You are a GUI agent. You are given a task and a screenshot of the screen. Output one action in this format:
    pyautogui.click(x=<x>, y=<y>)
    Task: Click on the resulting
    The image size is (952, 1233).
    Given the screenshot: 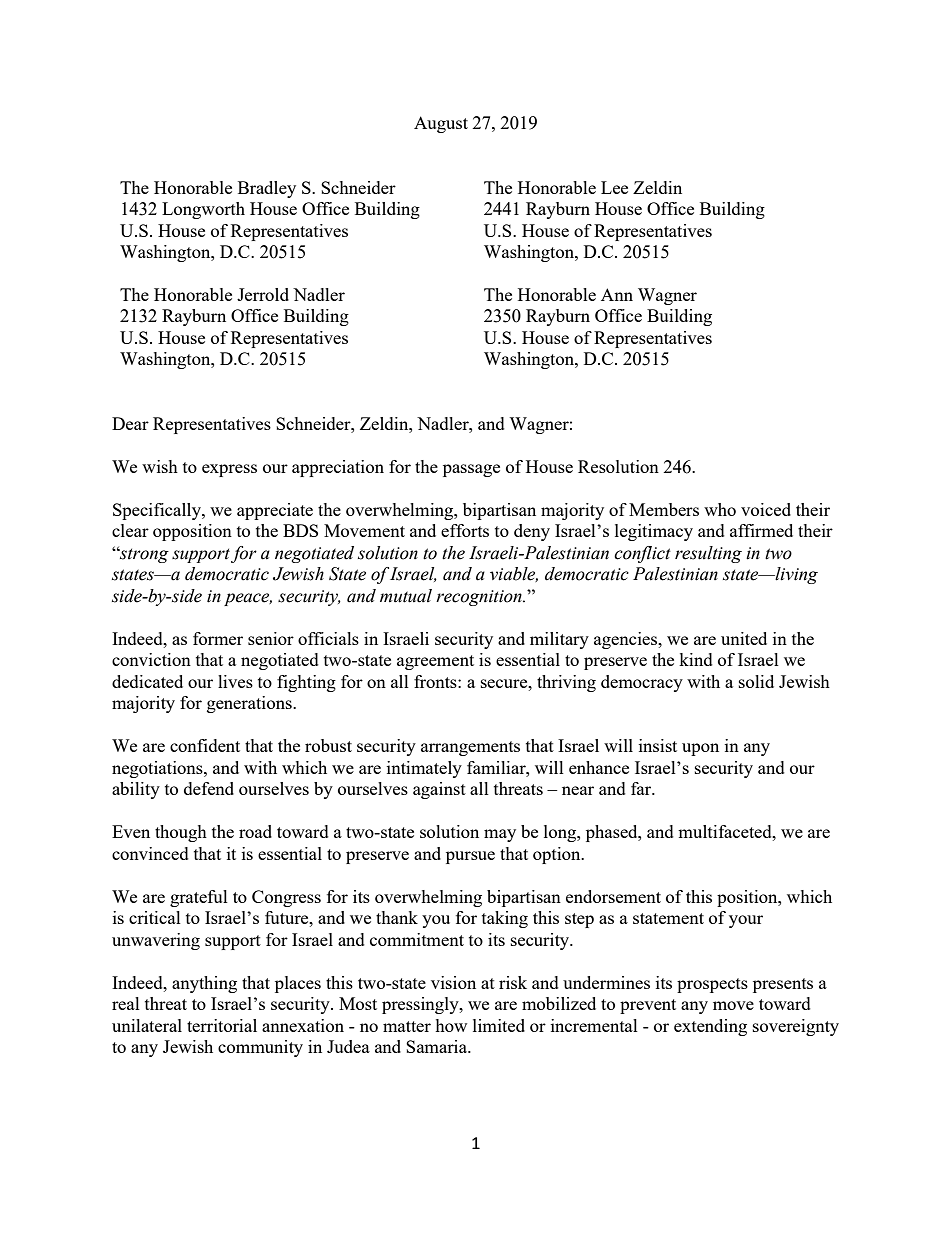 What is the action you would take?
    pyautogui.click(x=708, y=554)
